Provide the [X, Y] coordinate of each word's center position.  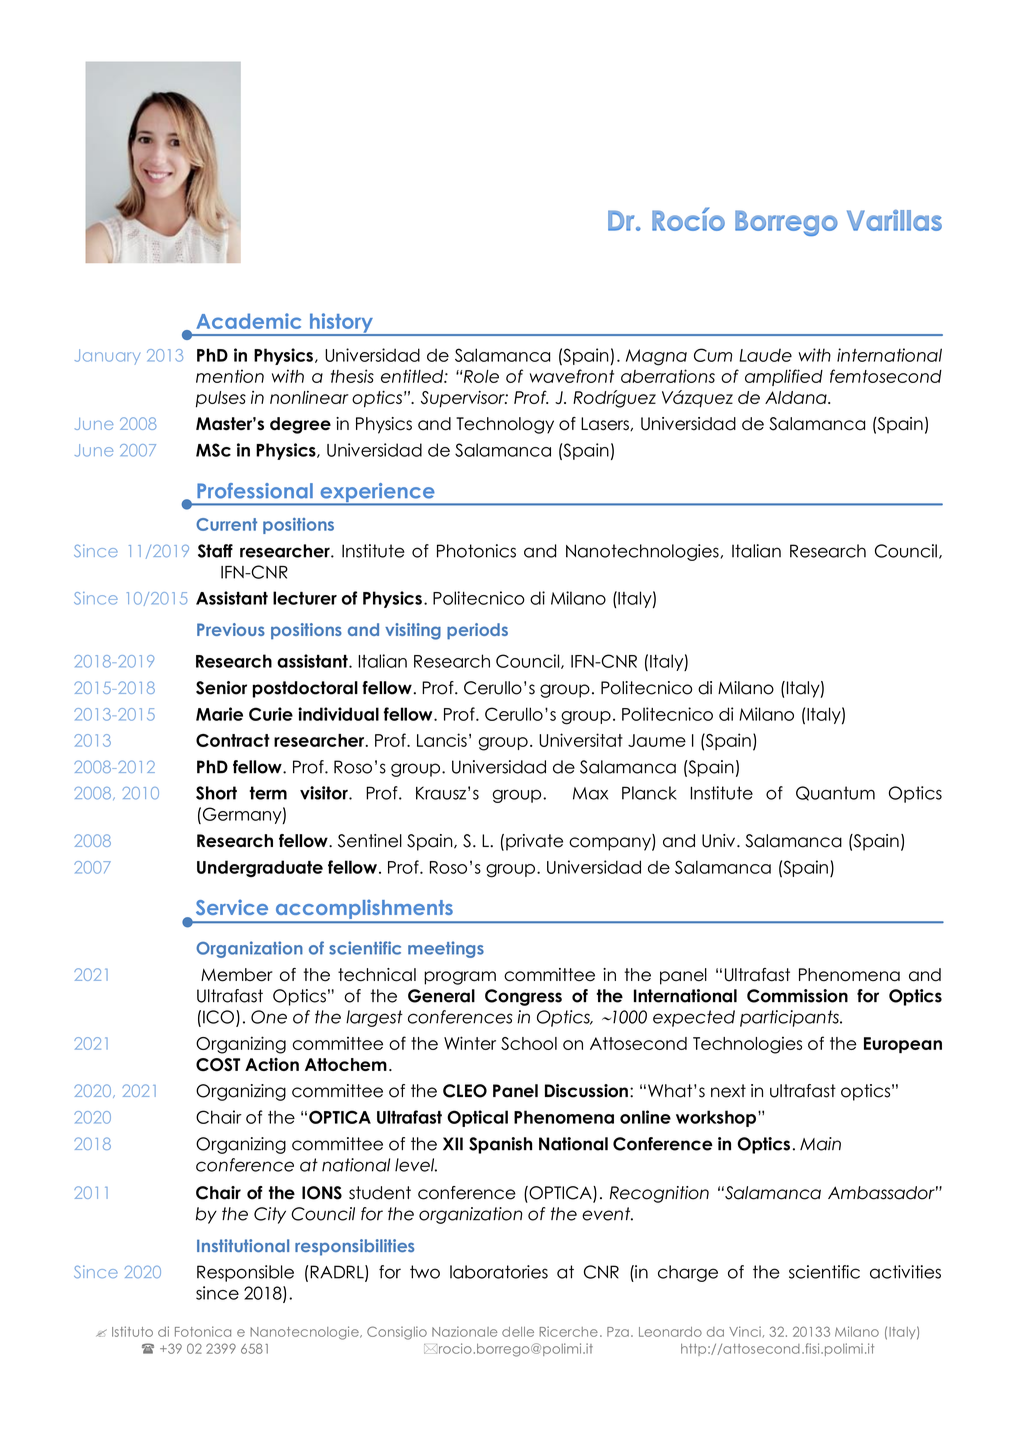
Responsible [245, 1273]
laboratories [499, 1272]
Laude [765, 355]
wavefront [572, 376]
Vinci [745, 1331]
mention [230, 376]
